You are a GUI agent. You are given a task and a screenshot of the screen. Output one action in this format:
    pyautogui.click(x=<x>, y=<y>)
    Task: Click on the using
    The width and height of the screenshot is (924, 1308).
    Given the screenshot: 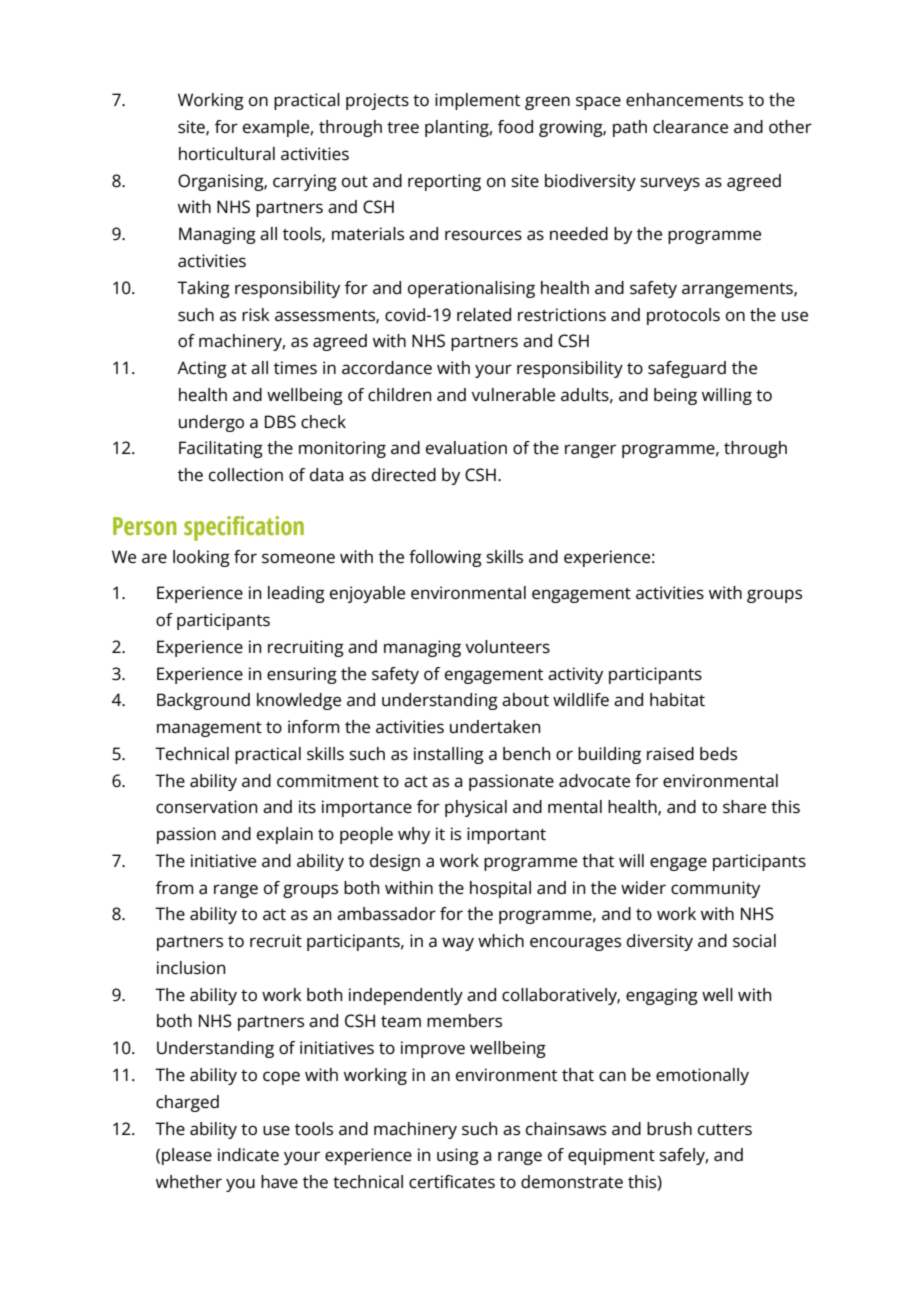 What is the action you would take?
    pyautogui.click(x=458, y=1156)
